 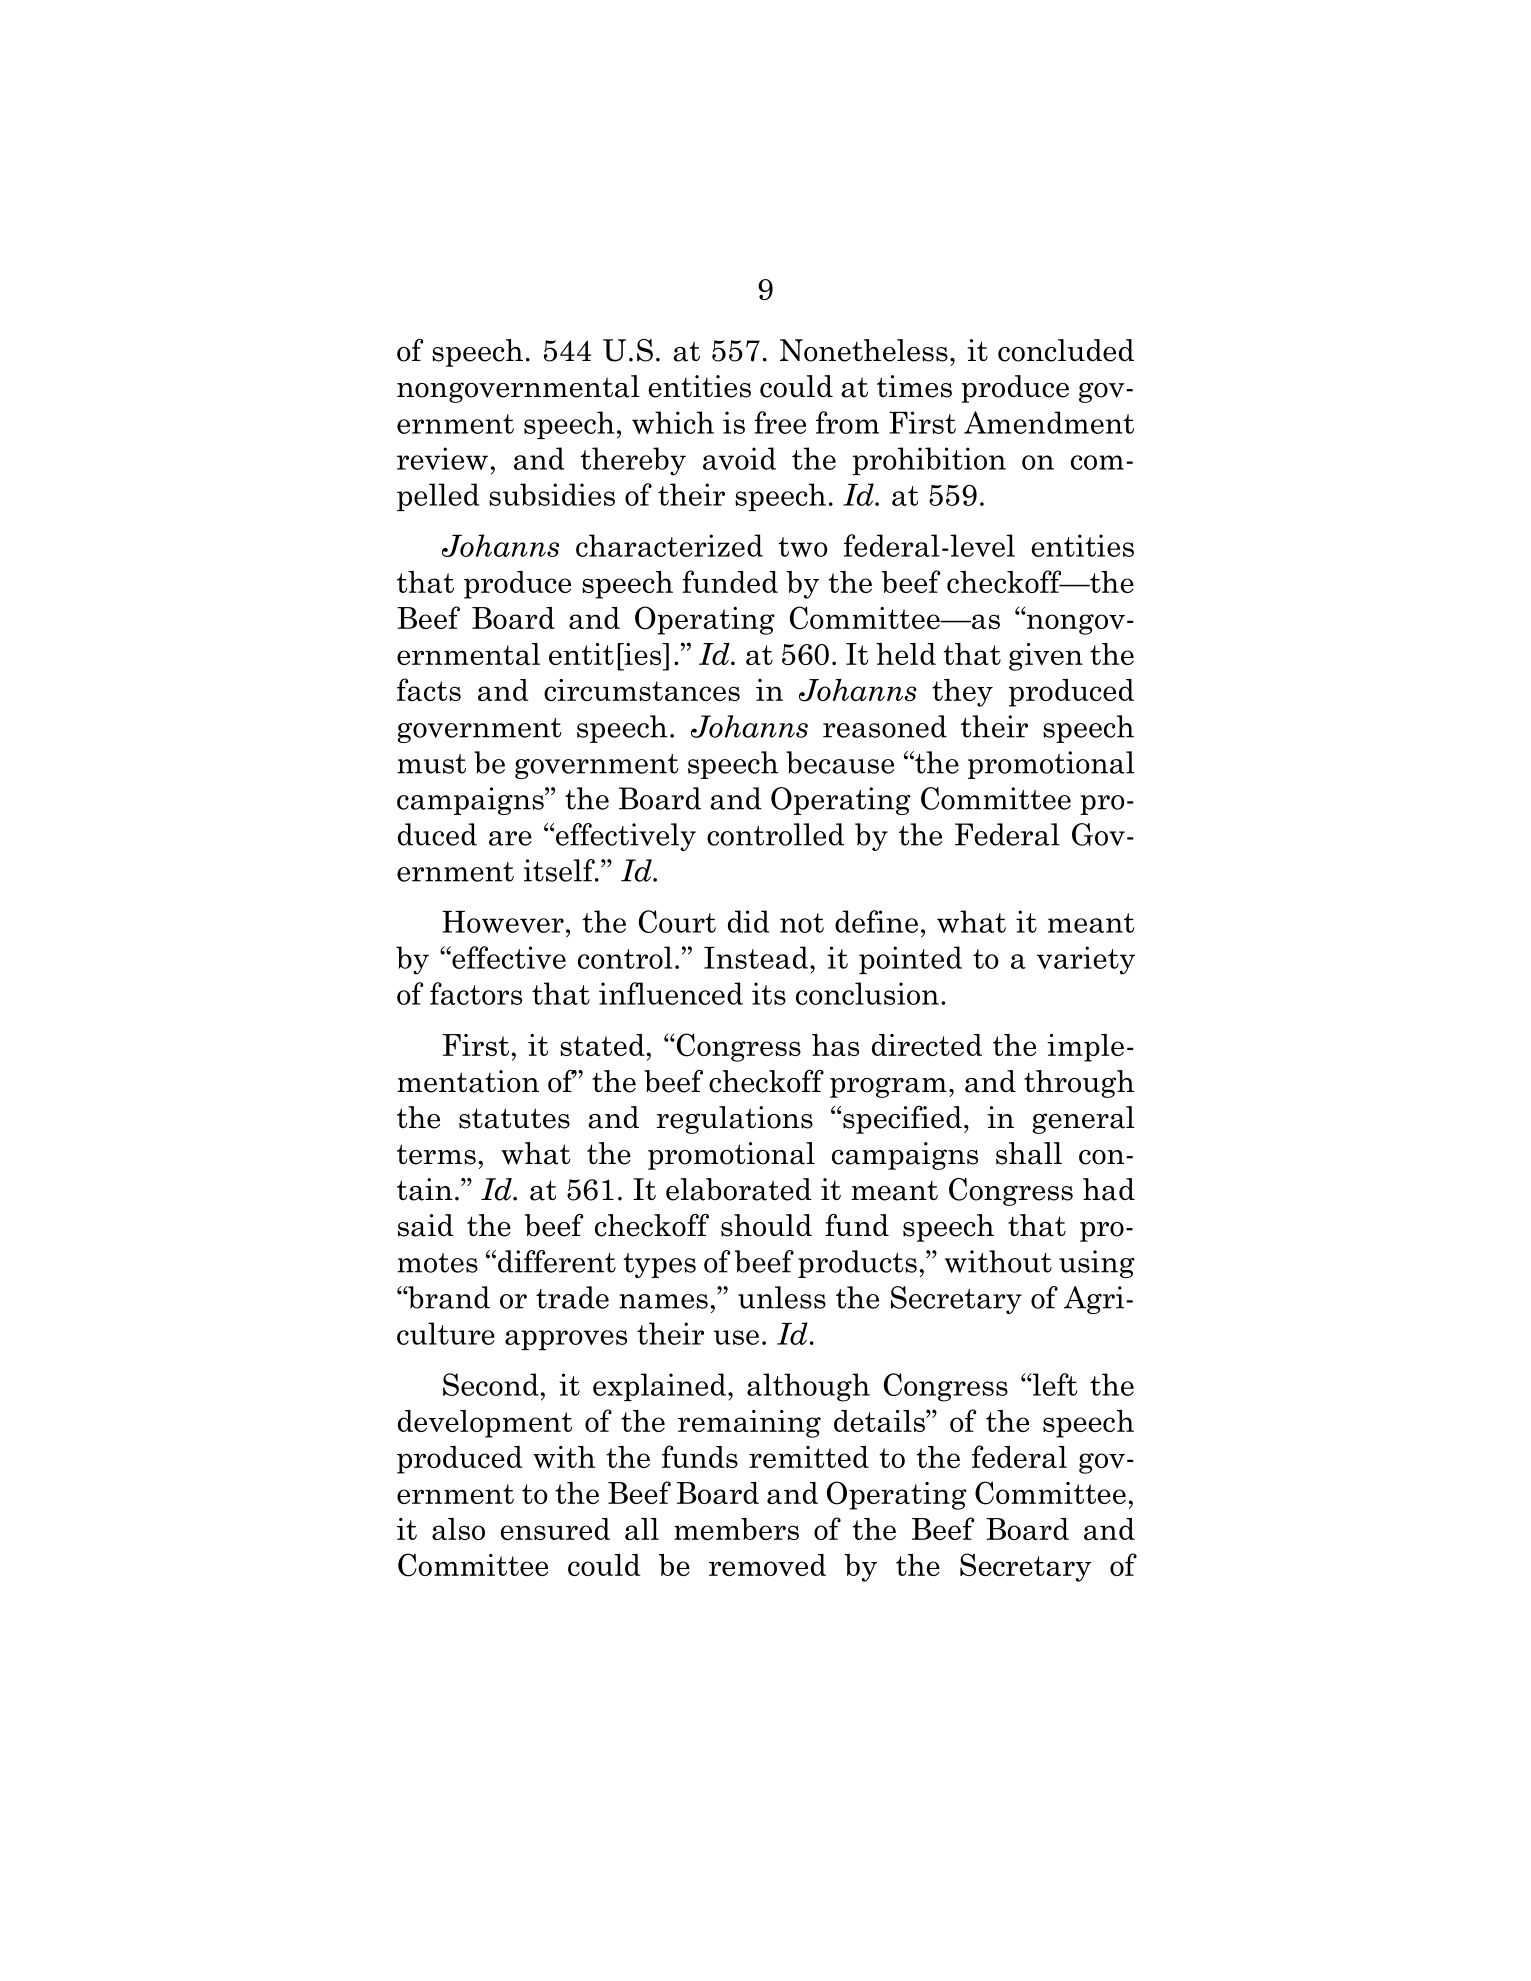 I want to click on given, so click(x=1046, y=657).
